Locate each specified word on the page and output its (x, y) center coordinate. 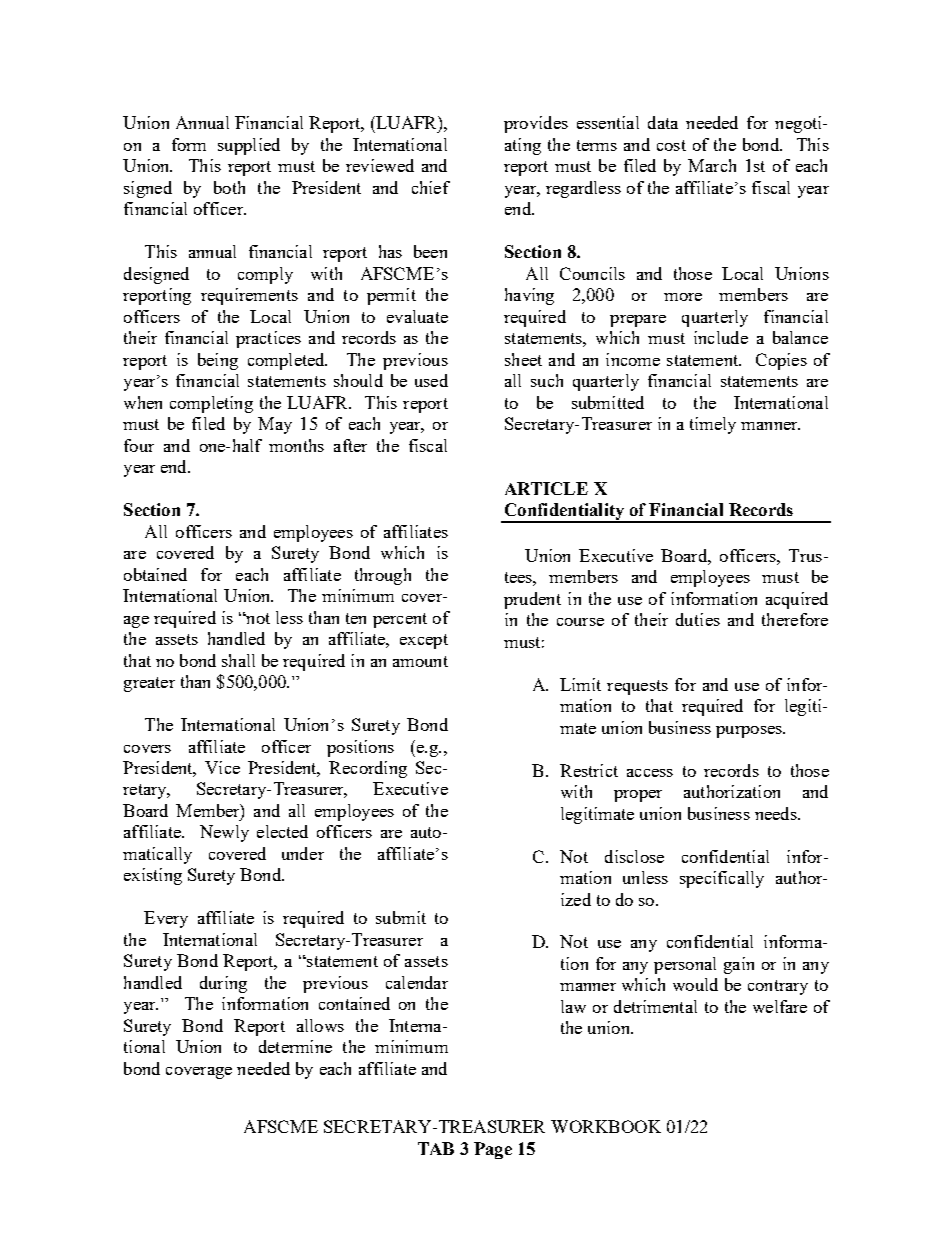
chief (431, 187)
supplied (249, 146)
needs (777, 813)
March (712, 165)
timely (713, 425)
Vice (222, 767)
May (275, 425)
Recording (368, 769)
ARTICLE (546, 488)
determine (295, 1046)
